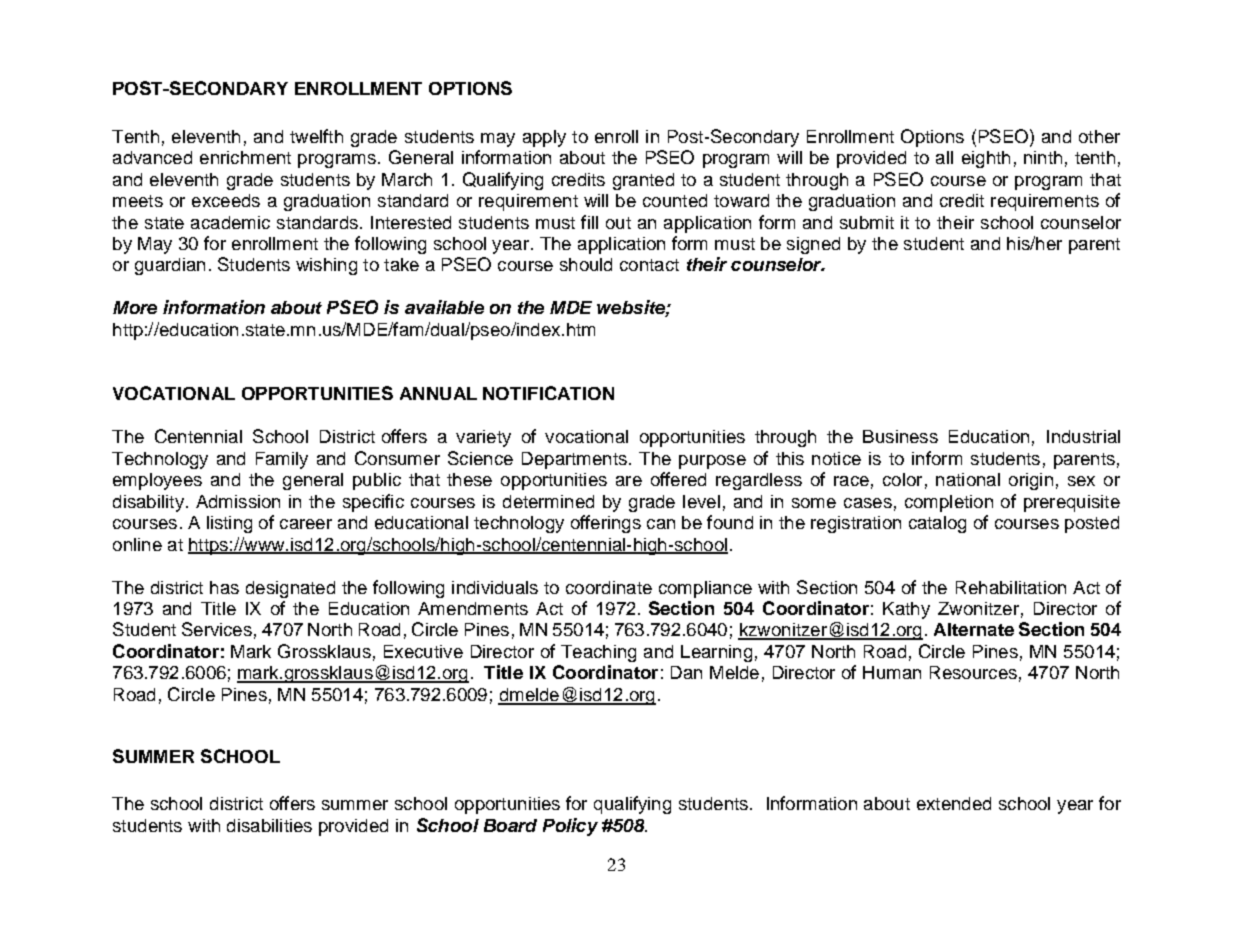 The image size is (1233, 952). I want to click on eighth, so click(986, 159).
